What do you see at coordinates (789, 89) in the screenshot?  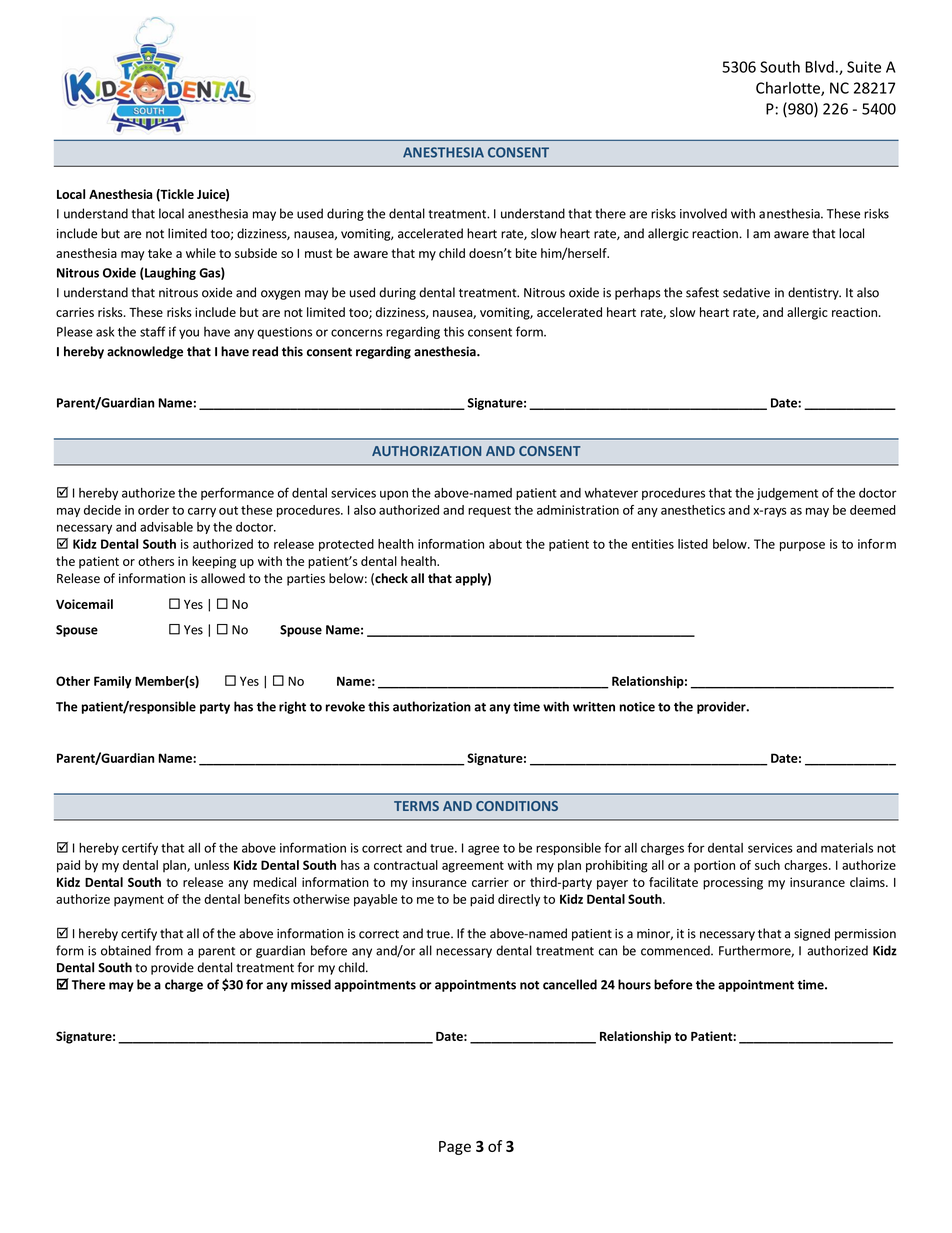 I see `Charlotte` at bounding box center [789, 89].
